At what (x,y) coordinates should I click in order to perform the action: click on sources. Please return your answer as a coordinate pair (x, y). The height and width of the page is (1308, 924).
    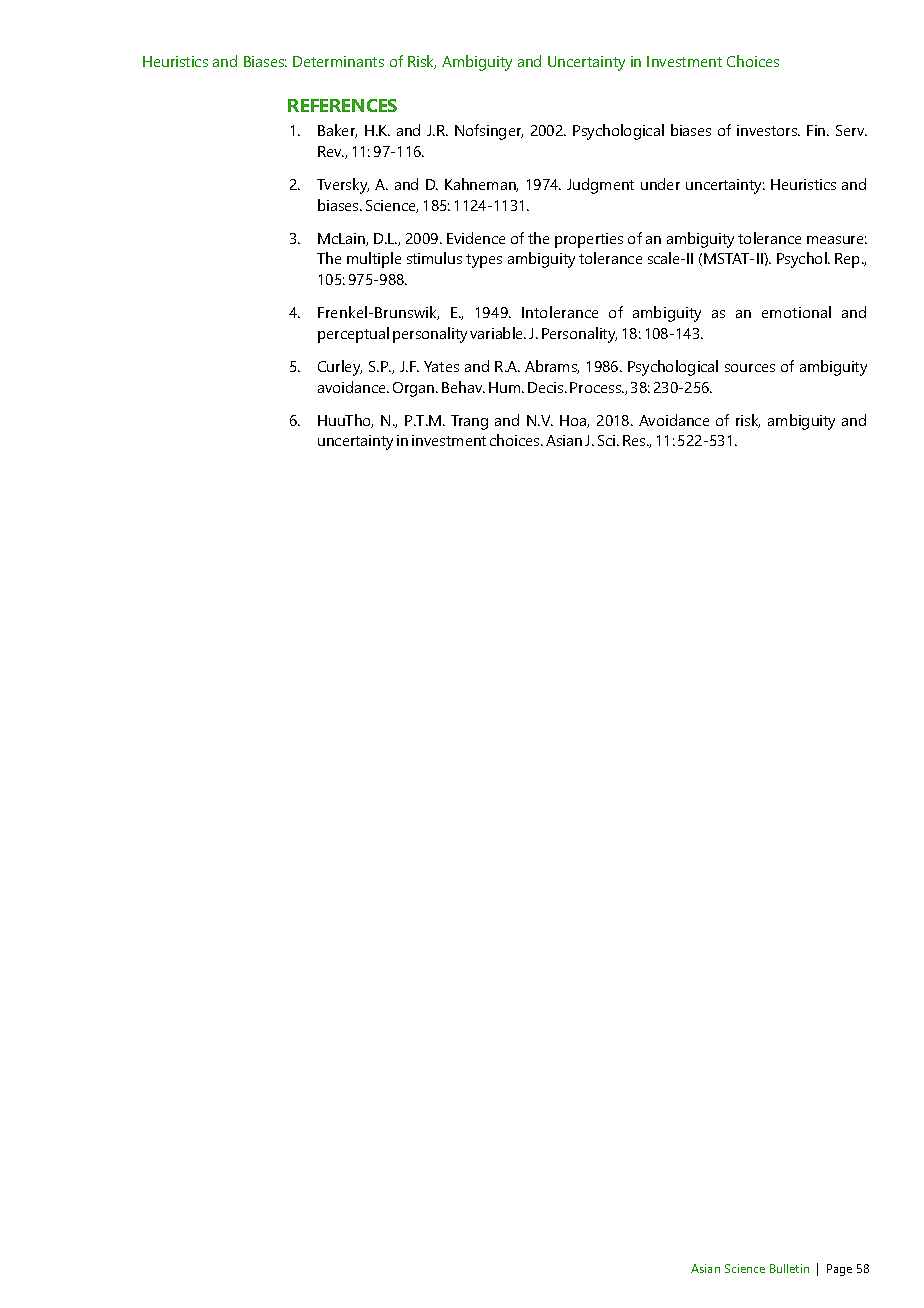
    Looking at the image, I should click on (750, 368).
